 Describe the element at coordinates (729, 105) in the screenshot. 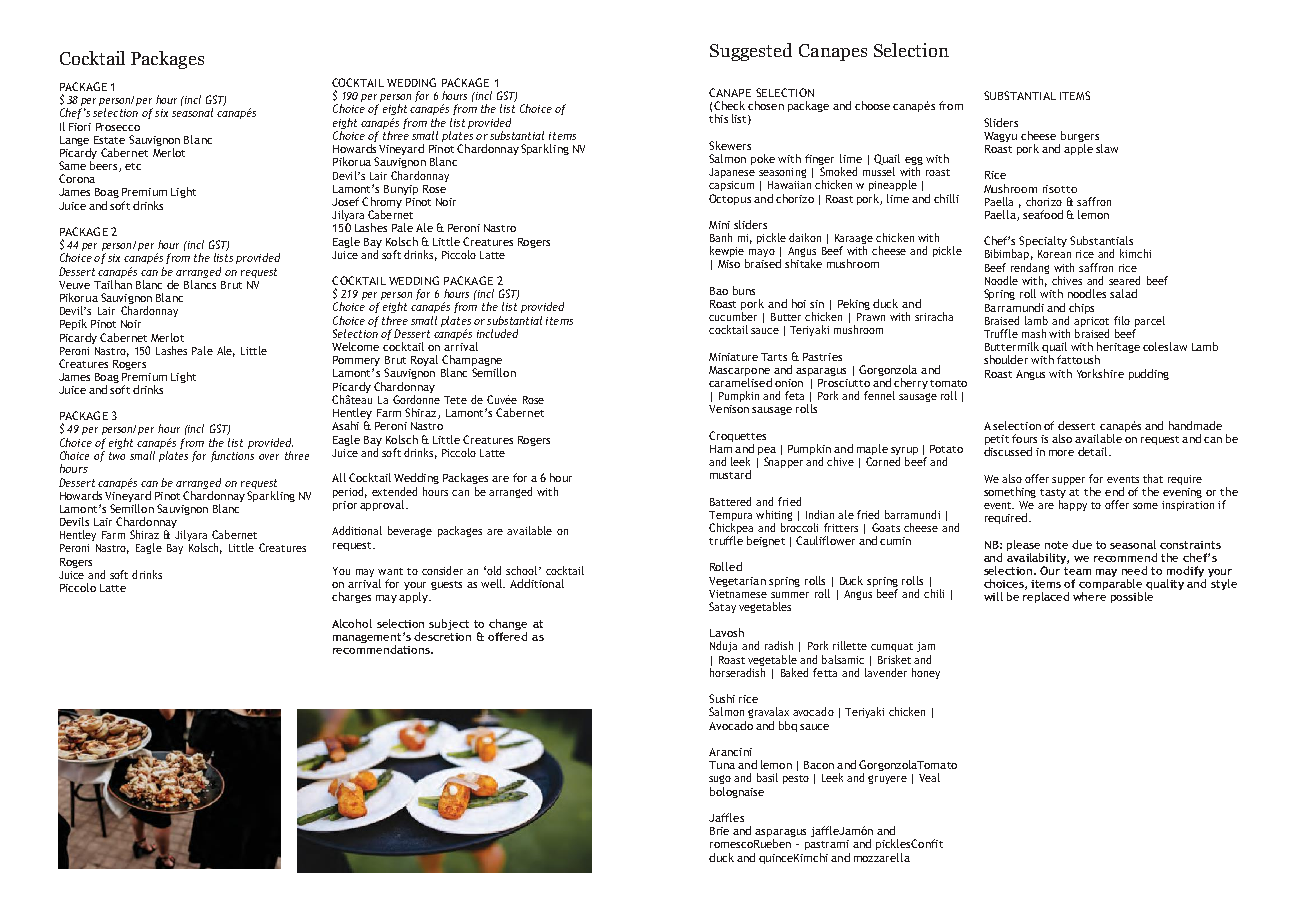

I see `Check` at that location.
